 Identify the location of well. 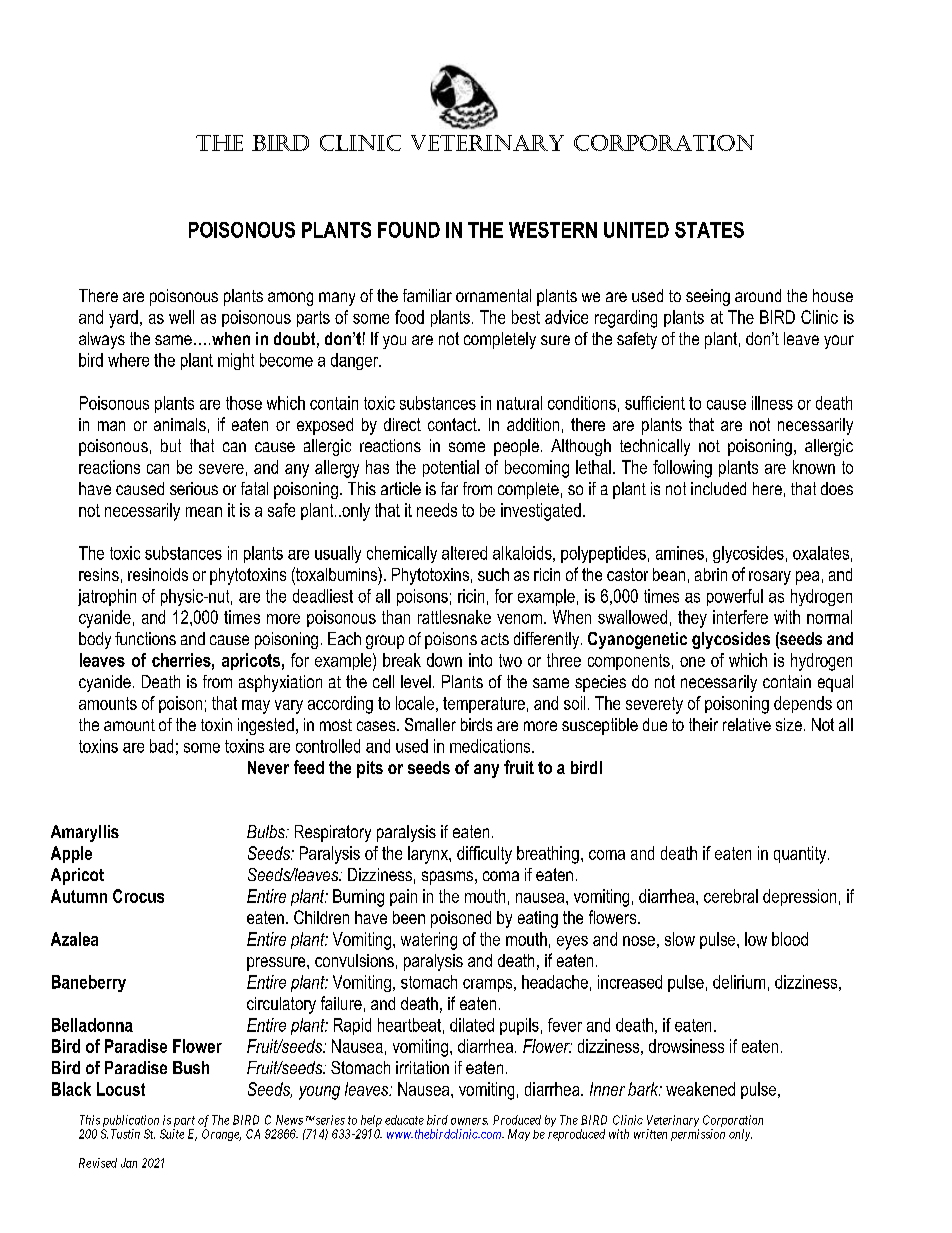
(181, 317).
